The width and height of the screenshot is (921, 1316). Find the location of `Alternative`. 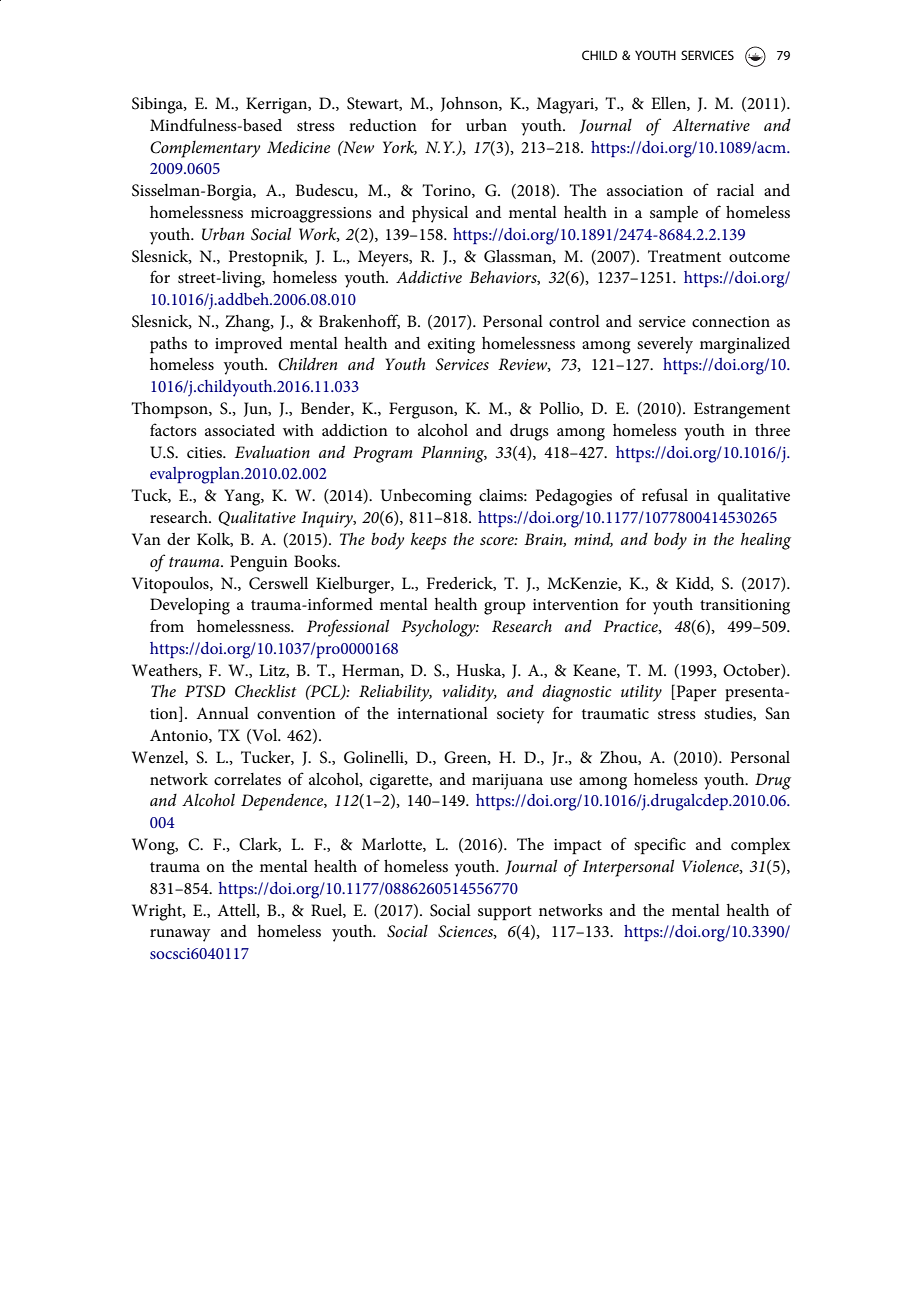

Alternative is located at coordinates (711, 125).
